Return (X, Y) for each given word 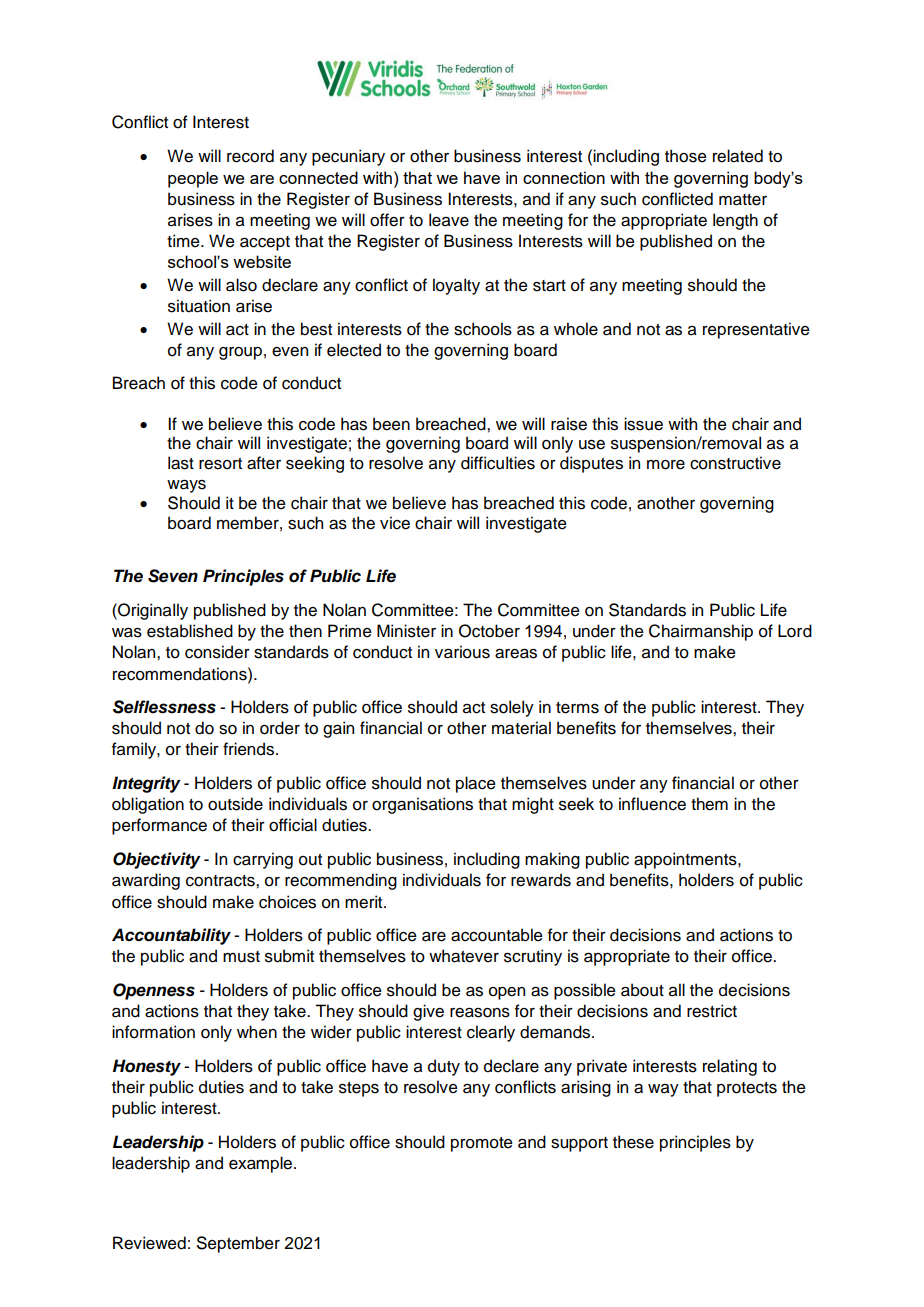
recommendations (181, 674)
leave (449, 220)
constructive (735, 463)
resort (220, 464)
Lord (795, 631)
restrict (712, 1011)
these (633, 1142)
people (193, 179)
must (241, 957)
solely (512, 708)
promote (482, 1144)
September (238, 1244)
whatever (464, 956)
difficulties (498, 463)
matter (743, 200)
